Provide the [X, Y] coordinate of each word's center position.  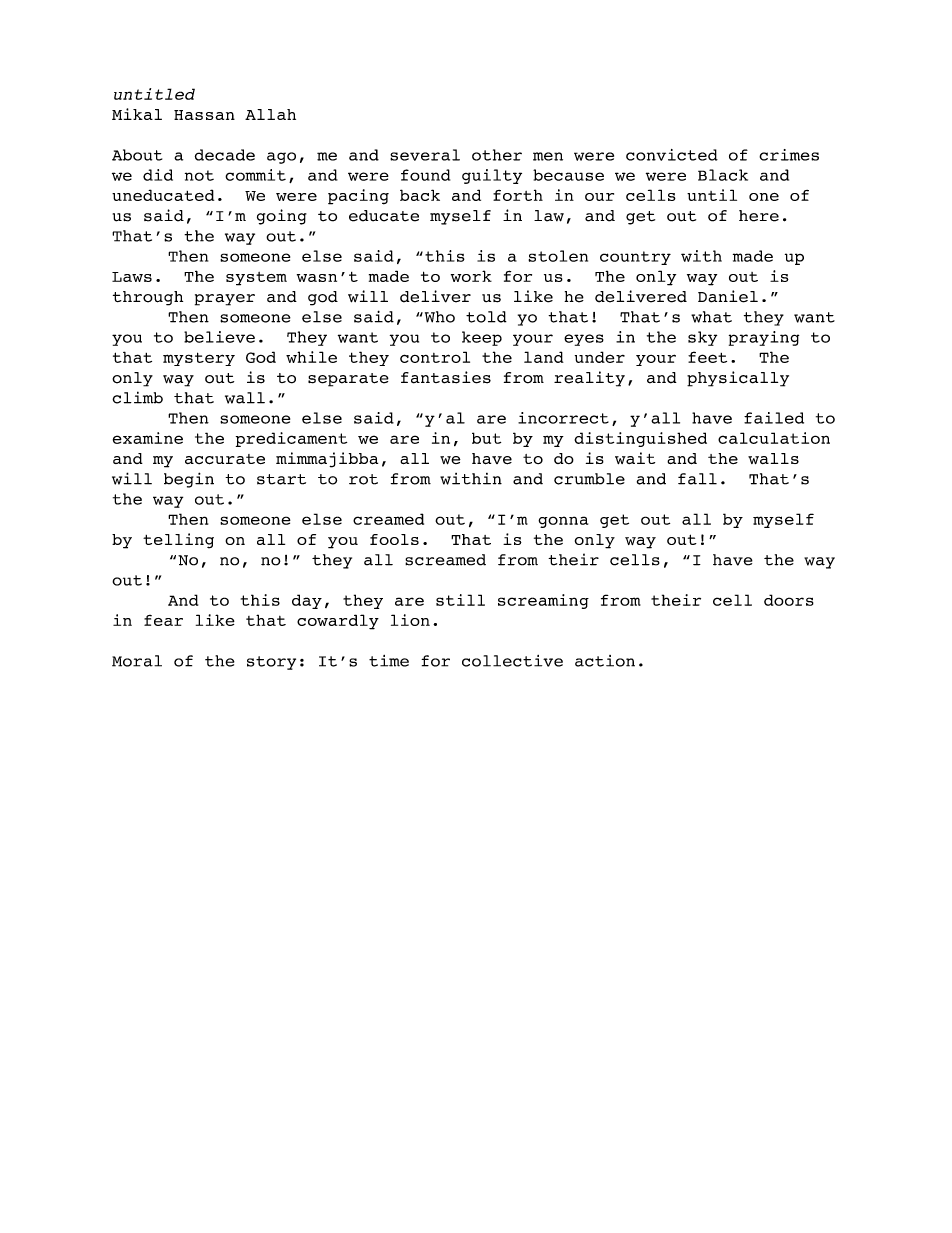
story [271, 663]
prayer [225, 300]
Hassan [204, 115]
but [486, 438]
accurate [225, 459]
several [425, 155]
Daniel [728, 296]
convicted [672, 155]
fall [697, 479]
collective [512, 661]
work [471, 276]
